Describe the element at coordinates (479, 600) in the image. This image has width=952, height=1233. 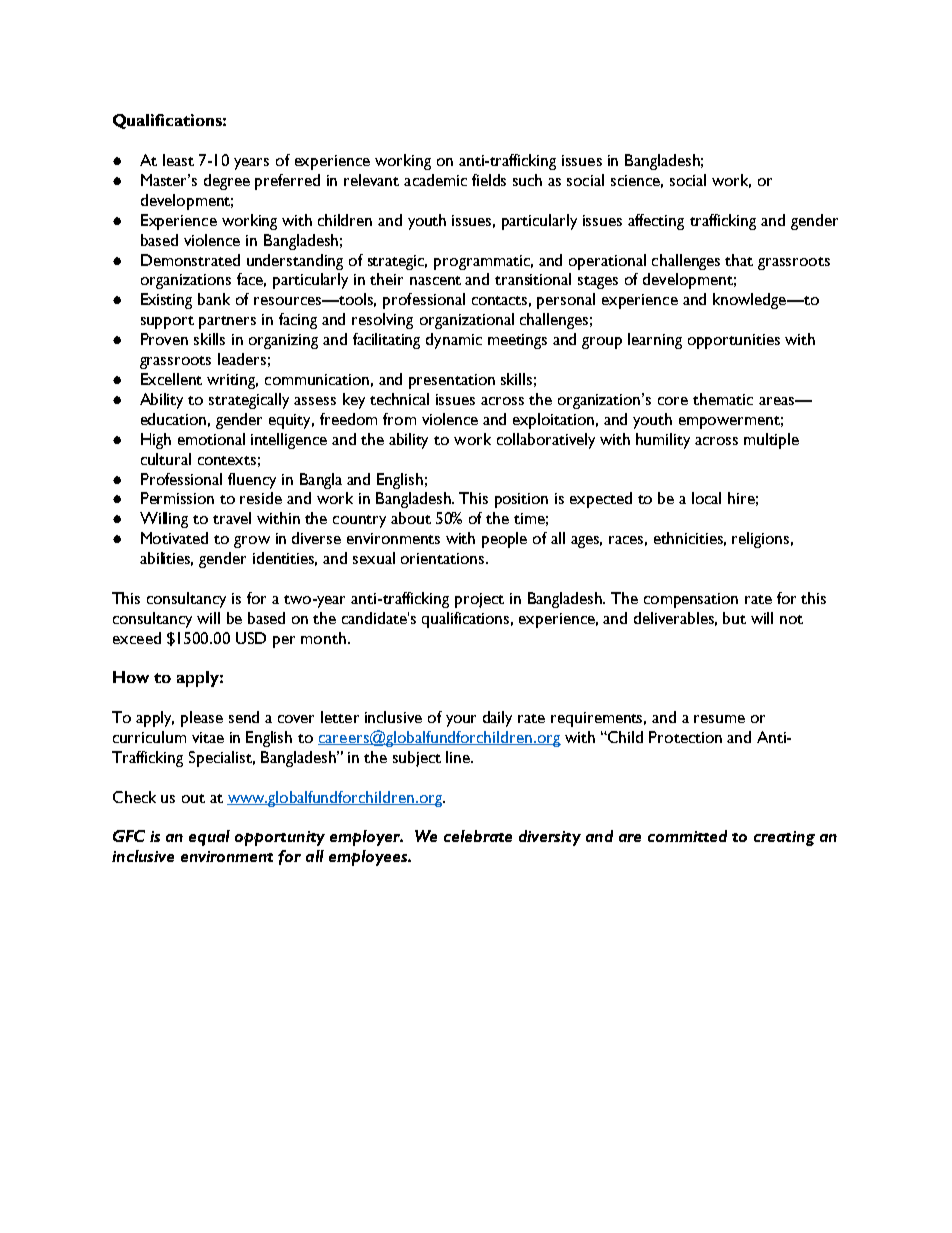
I see `project` at that location.
